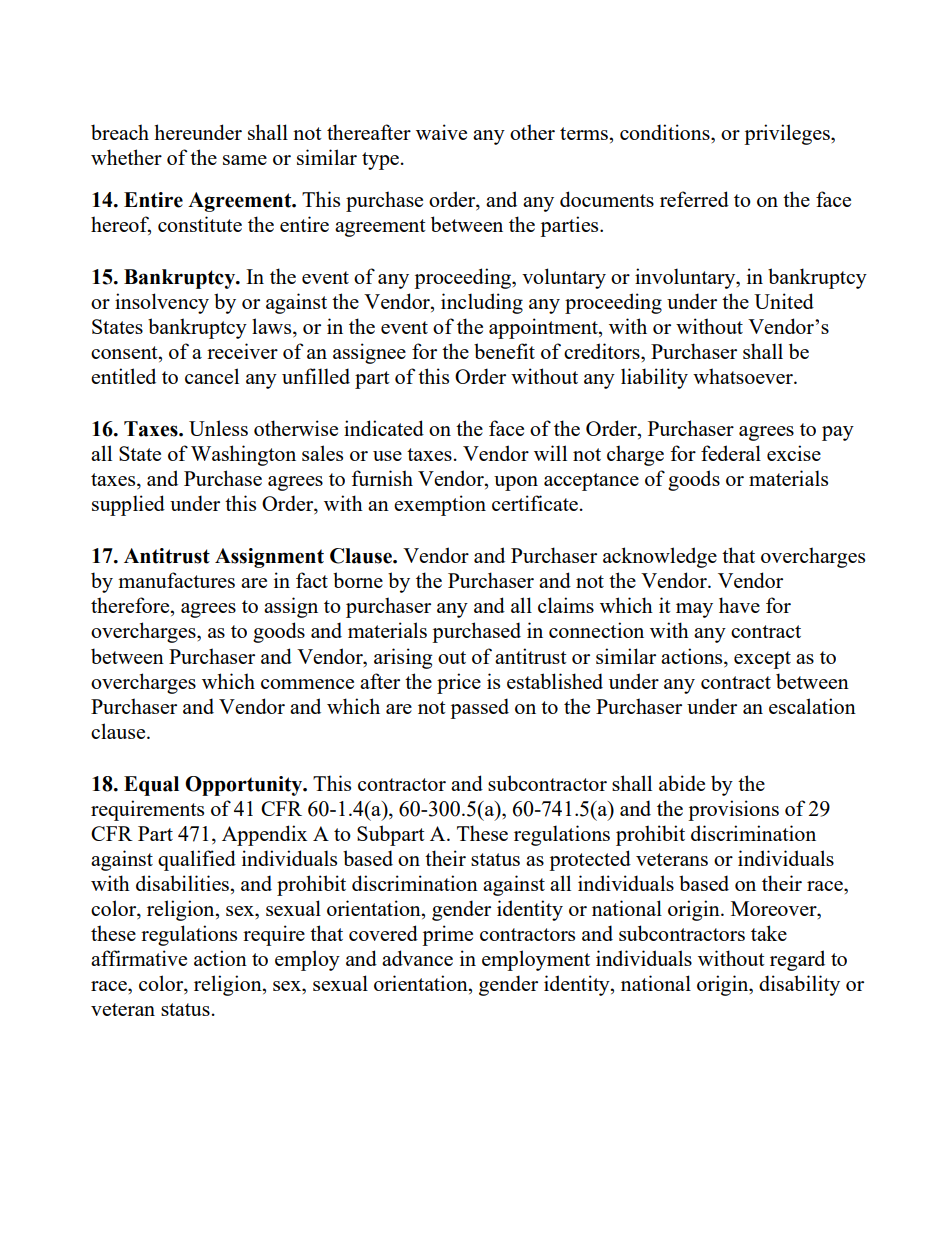 Image resolution: width=952 pixels, height=1233 pixels. What do you see at coordinates (441, 132) in the image?
I see `waive` at bounding box center [441, 132].
